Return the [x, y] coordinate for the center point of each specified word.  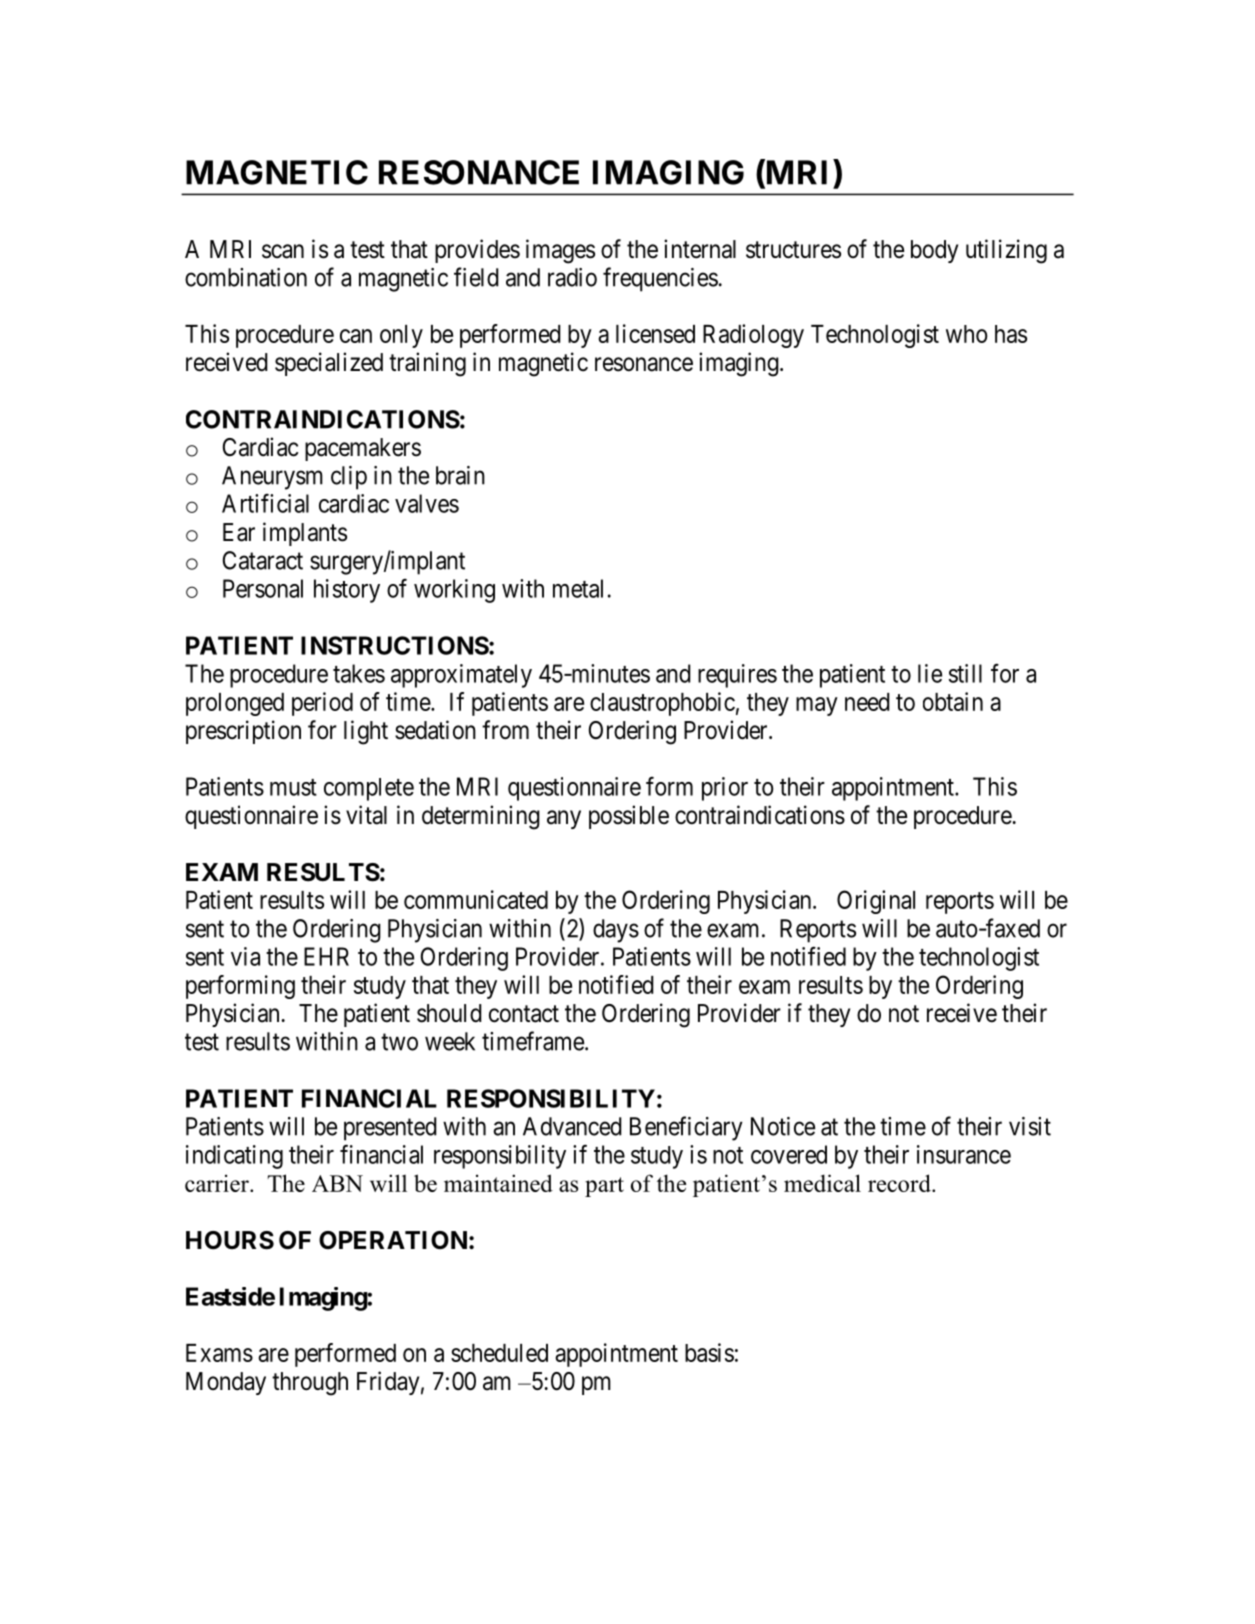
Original [876, 902]
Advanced [572, 1126]
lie [930, 673]
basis [709, 1352]
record [900, 1183]
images [560, 251]
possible [629, 817]
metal [578, 588]
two [399, 1042]
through [310, 1384]
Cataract [263, 560]
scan [283, 251]
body [934, 251]
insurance [964, 1154]
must [293, 787]
